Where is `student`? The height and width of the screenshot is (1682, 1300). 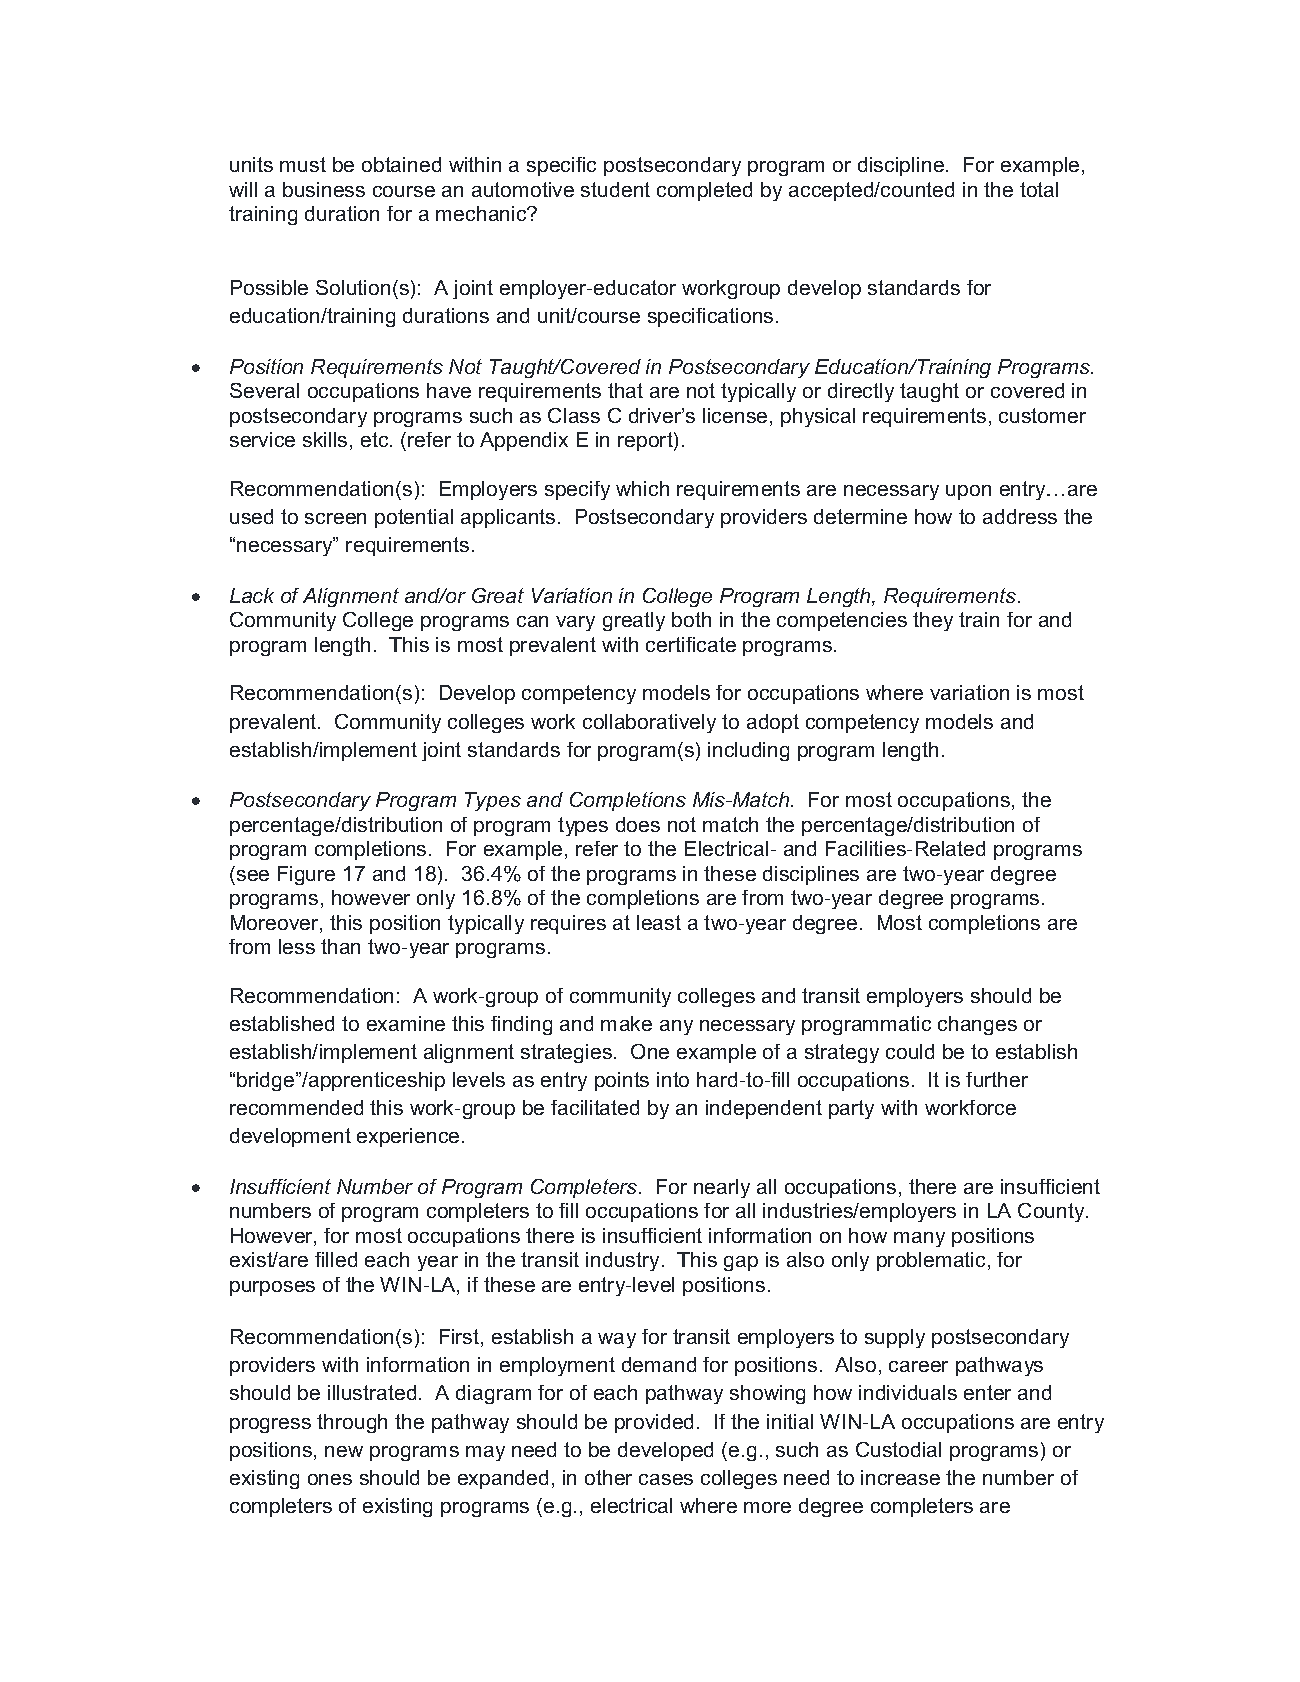
student is located at coordinates (615, 189).
